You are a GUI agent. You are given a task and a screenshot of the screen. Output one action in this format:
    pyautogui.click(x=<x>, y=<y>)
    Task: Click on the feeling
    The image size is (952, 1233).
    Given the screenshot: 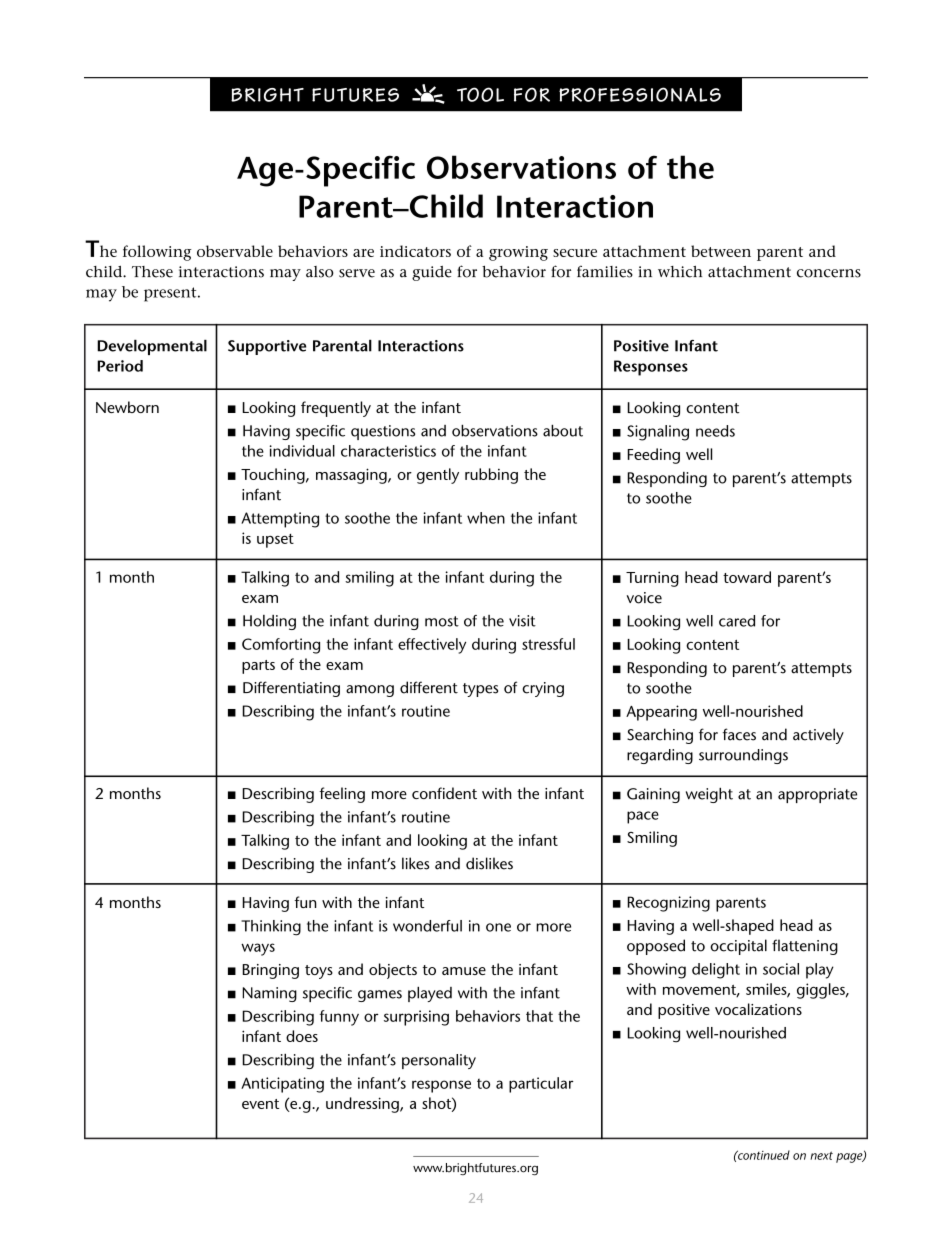 What is the action you would take?
    pyautogui.click(x=342, y=795)
